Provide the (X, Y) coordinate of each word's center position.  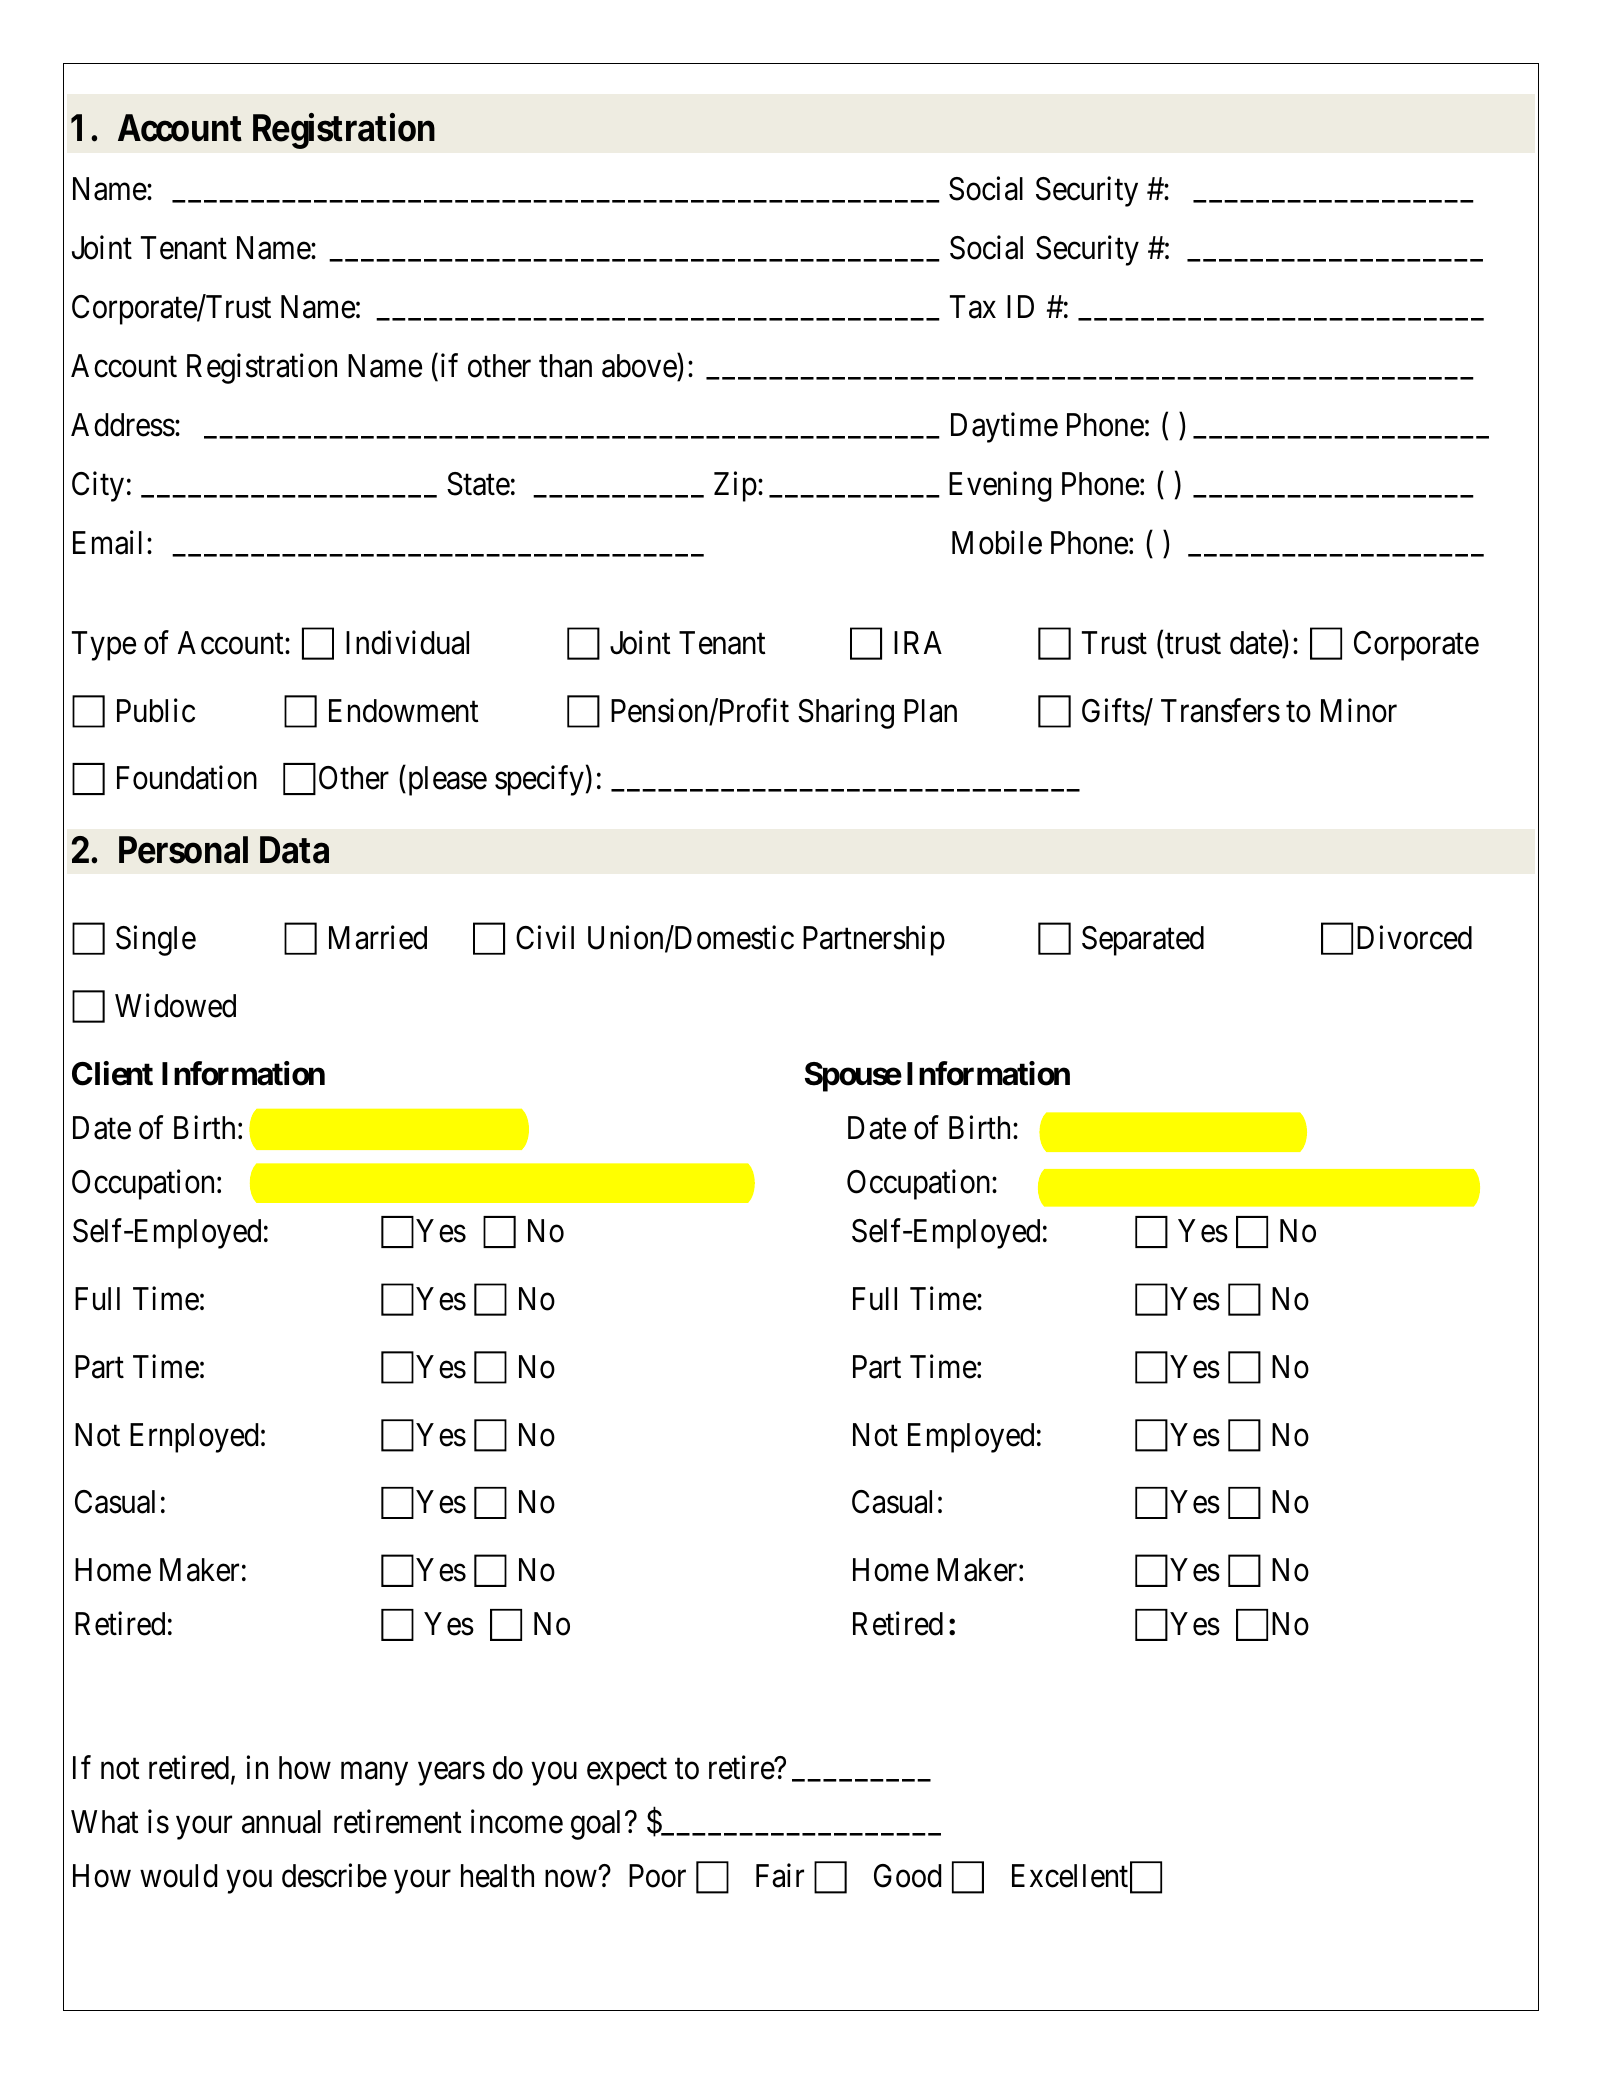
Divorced (1414, 937)
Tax (973, 307)
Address (123, 425)
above (640, 367)
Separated (1143, 941)
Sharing (846, 713)
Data (294, 850)
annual (281, 1822)
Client (112, 1074)
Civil (545, 937)
